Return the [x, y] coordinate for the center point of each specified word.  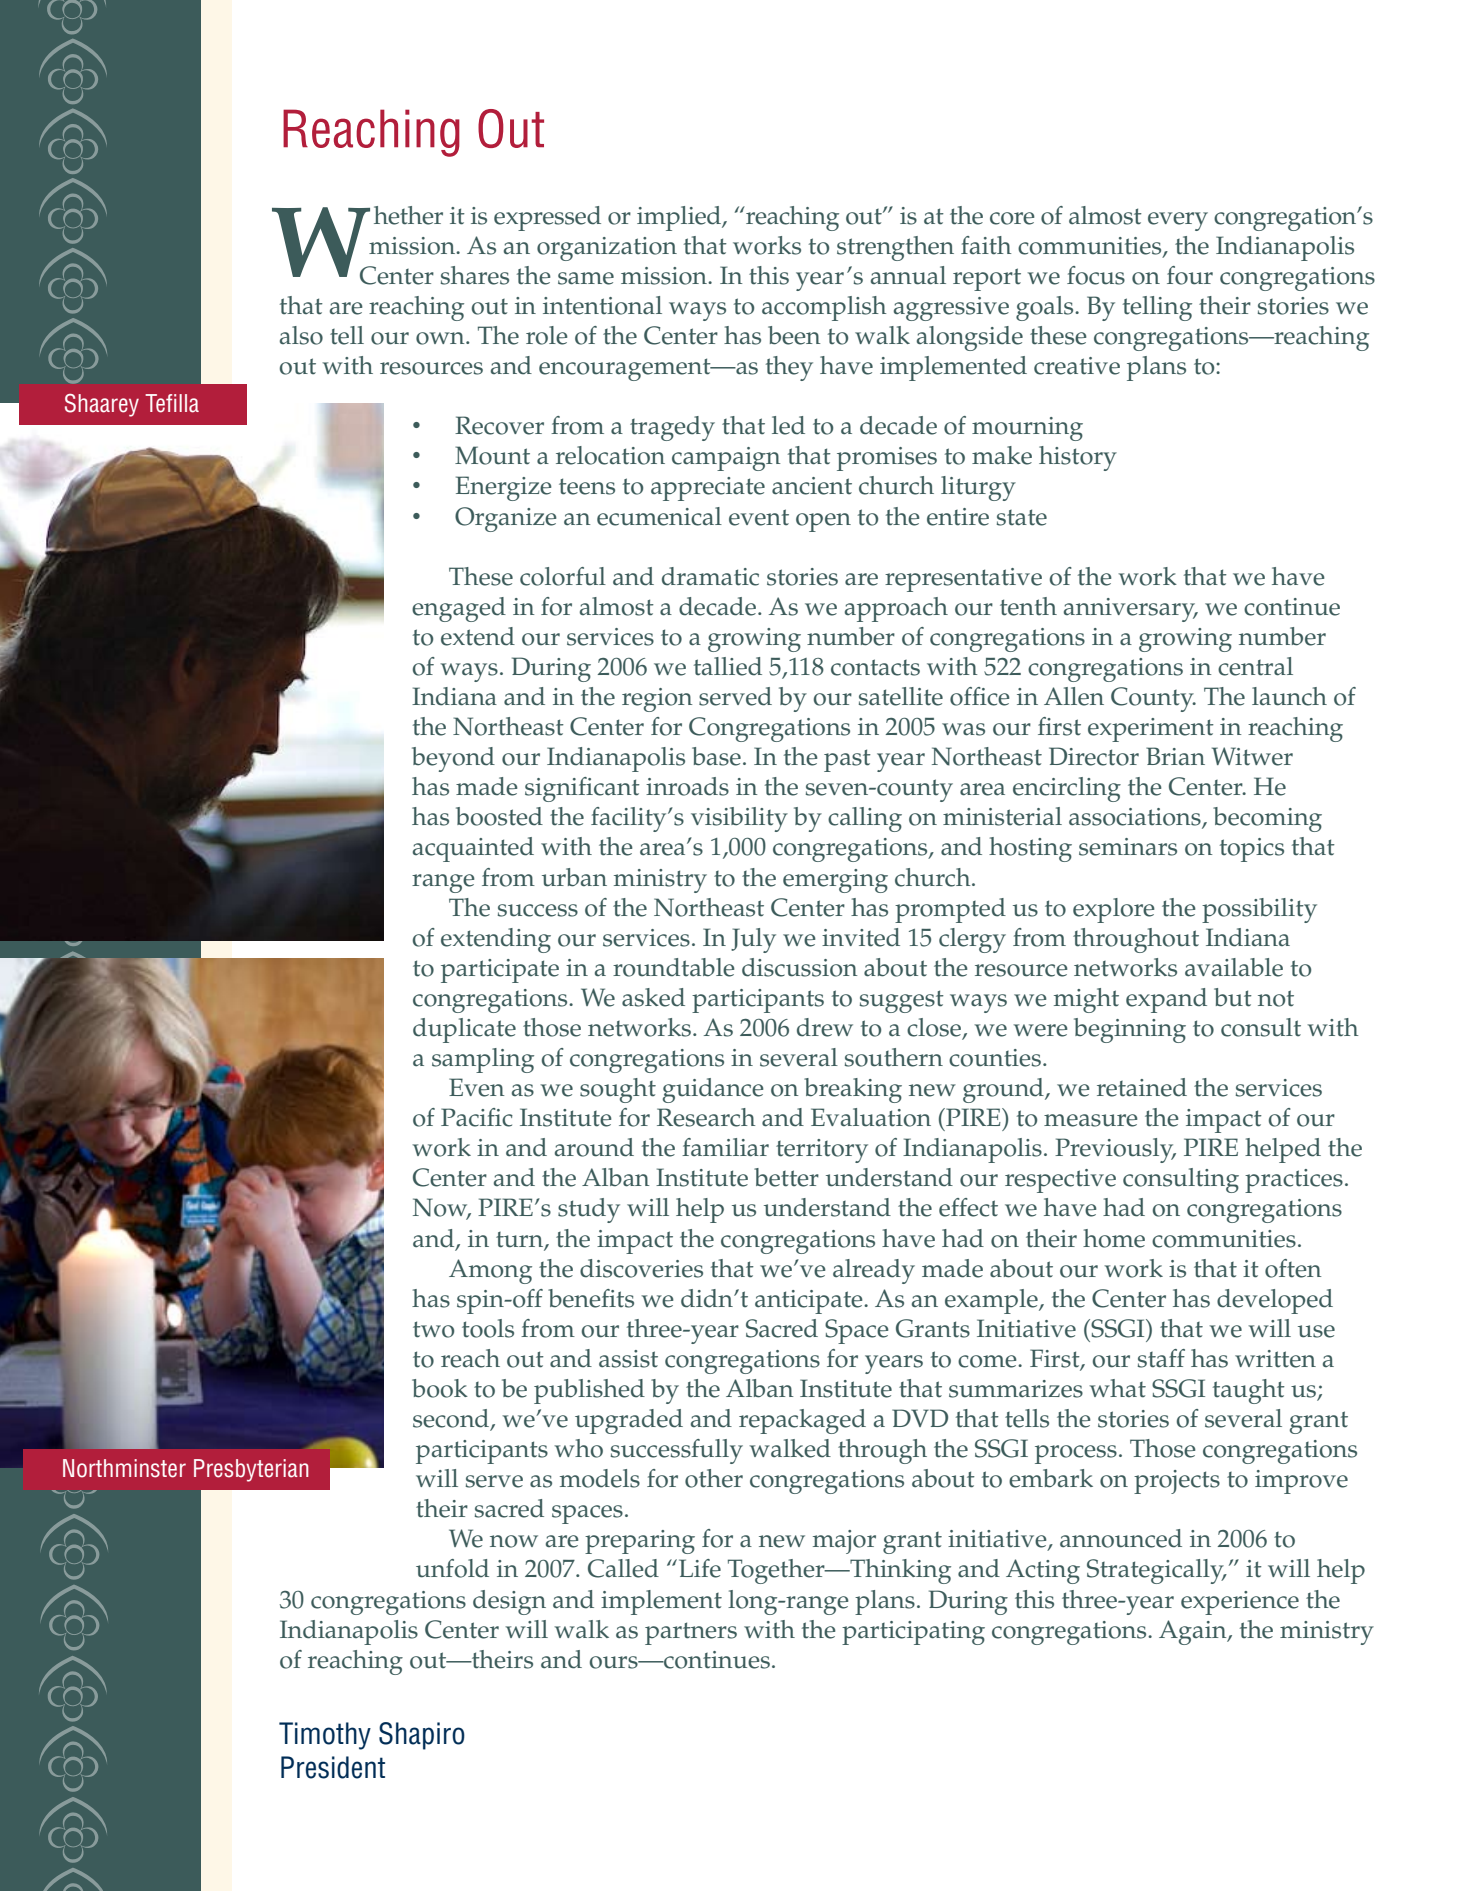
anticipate [810, 1302]
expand [1166, 1000]
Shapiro [422, 1736]
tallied [728, 666]
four [1190, 275]
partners [691, 1633]
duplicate [464, 1030]
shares [475, 275]
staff [1161, 1358]
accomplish [824, 308]
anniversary [1130, 610]
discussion [799, 967]
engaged [459, 609]
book [440, 1388]
